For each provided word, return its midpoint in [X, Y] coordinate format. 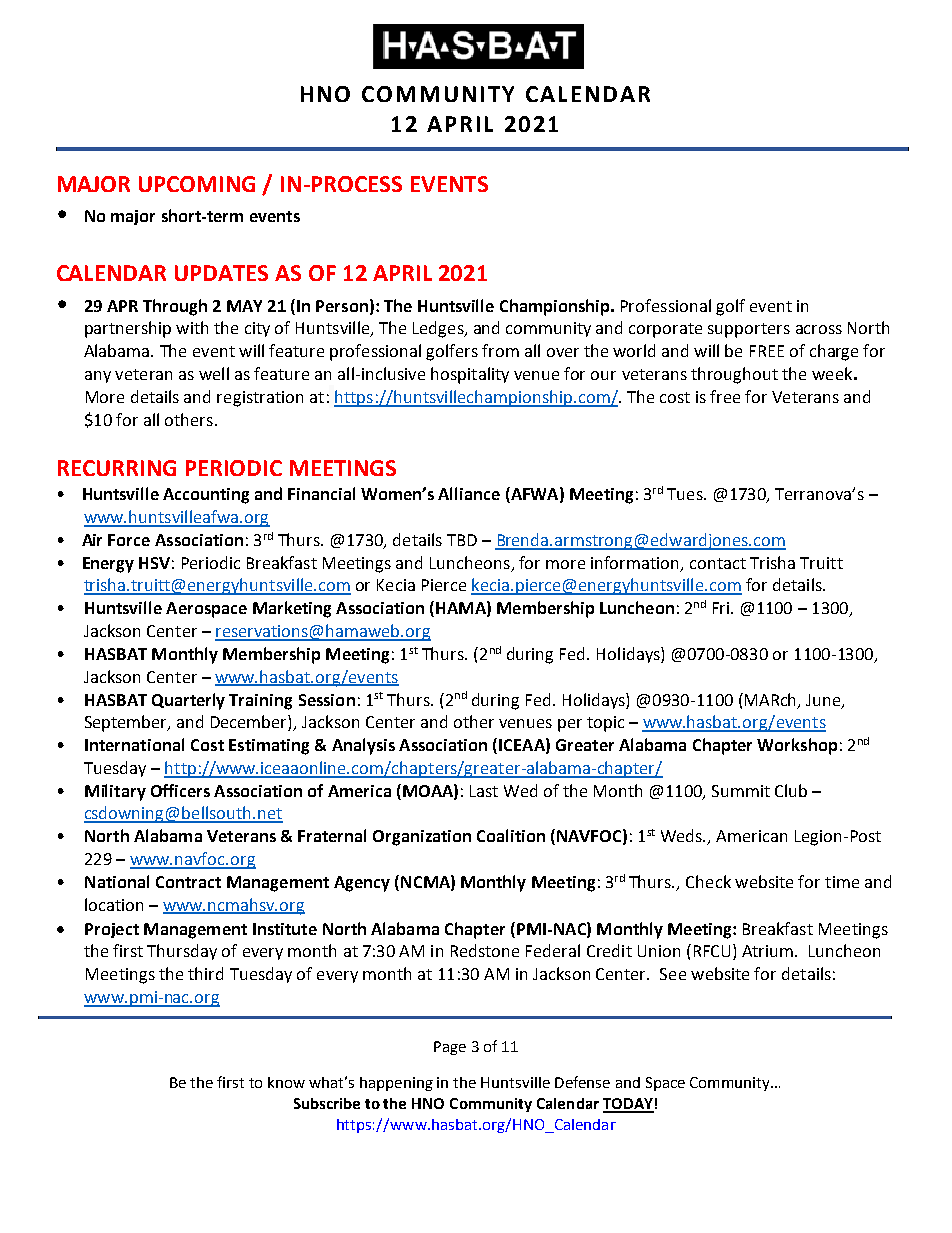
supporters [749, 330]
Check [708, 881]
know [286, 1082]
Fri [721, 608]
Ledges [439, 329]
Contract [188, 882]
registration [260, 399]
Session [327, 700]
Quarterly [188, 701]
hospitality [470, 375]
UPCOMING [197, 184]
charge [834, 352]
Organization [422, 838]
